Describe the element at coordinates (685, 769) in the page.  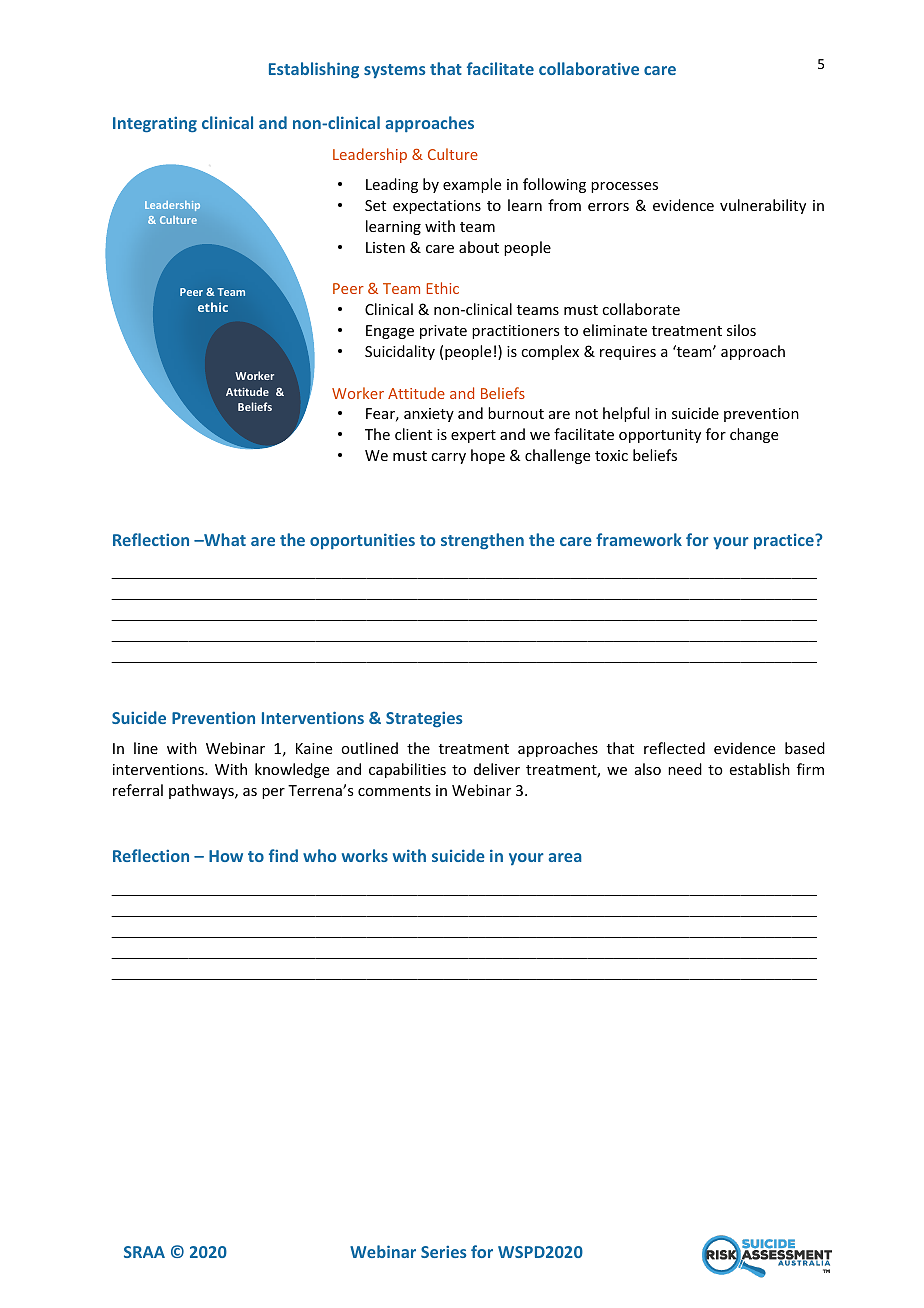
I see `need` at that location.
